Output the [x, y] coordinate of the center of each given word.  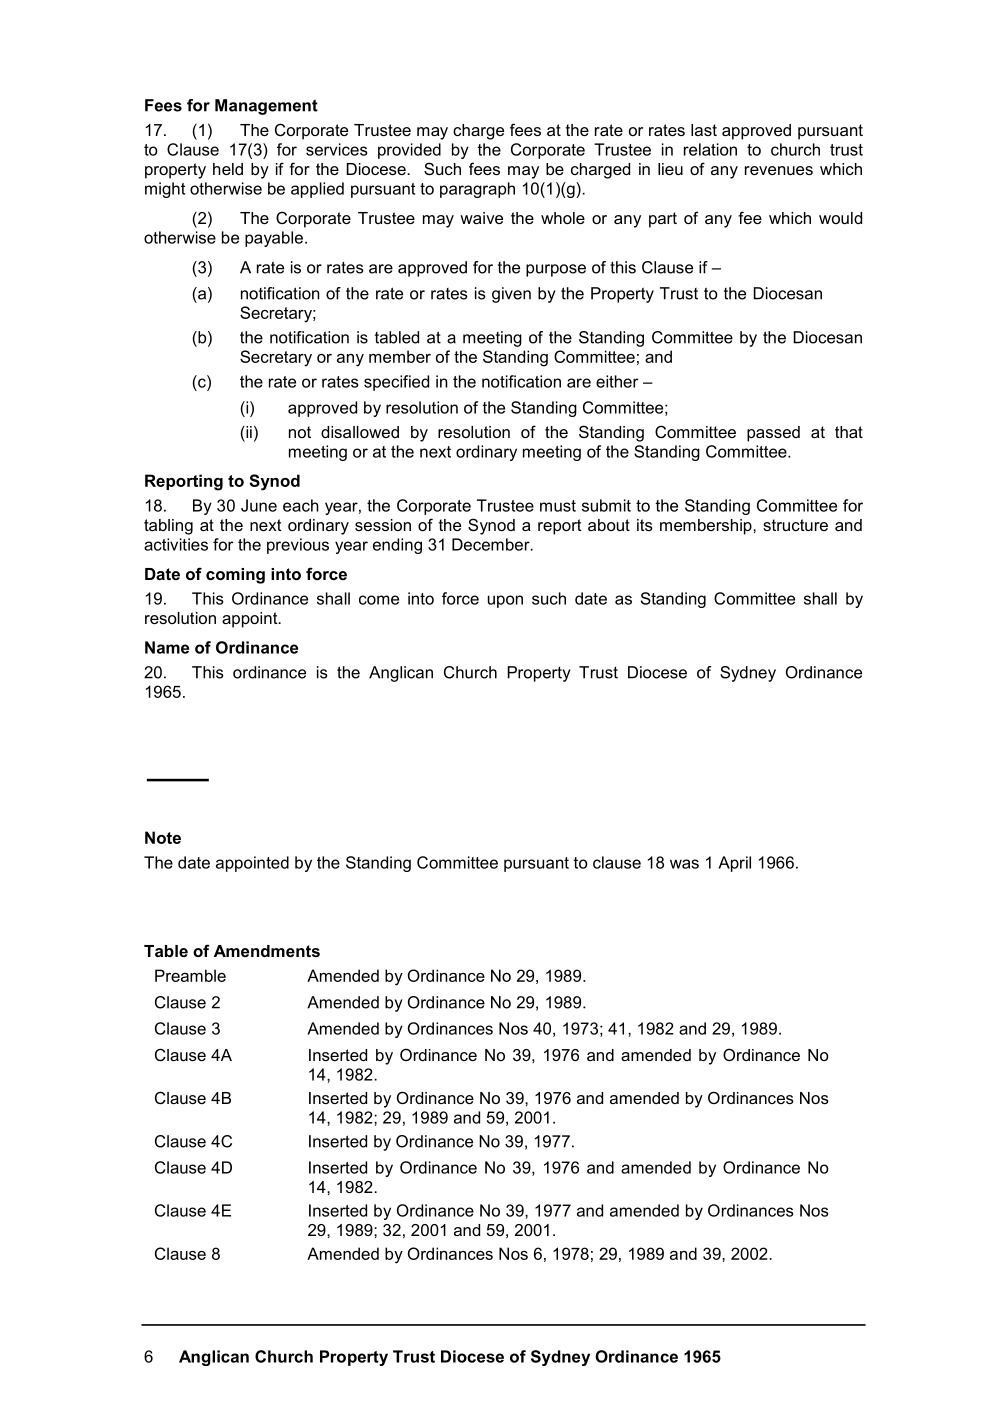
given [511, 295]
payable [274, 239]
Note [163, 837]
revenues [779, 170]
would [840, 218]
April [734, 864]
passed [773, 434]
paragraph [477, 190]
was [684, 864]
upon [505, 601]
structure [795, 525]
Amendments [267, 951]
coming [235, 576]
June [259, 505]
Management [266, 107]
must [558, 506]
